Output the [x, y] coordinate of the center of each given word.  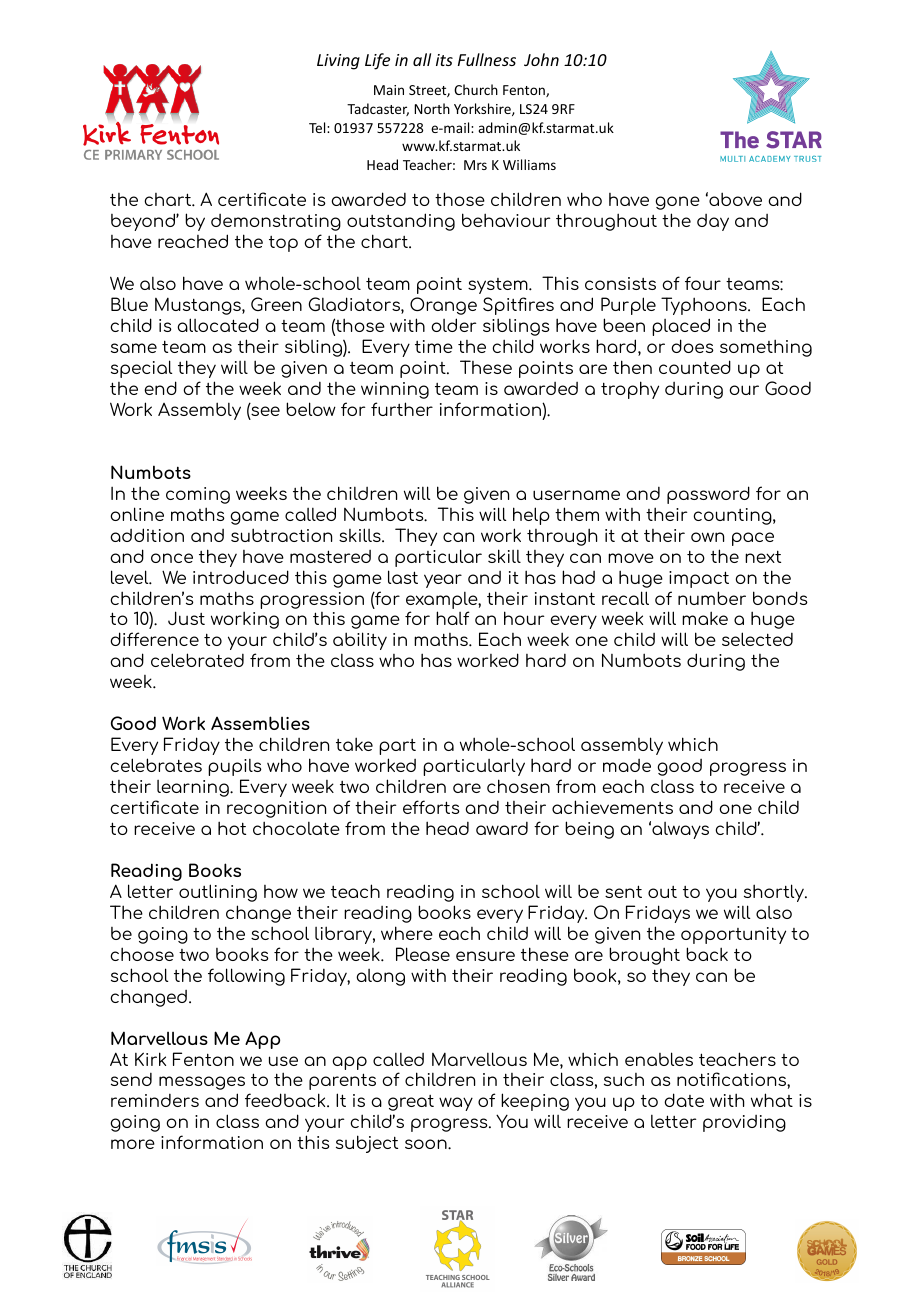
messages [202, 1083]
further [402, 409]
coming [198, 495]
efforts [431, 807]
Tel [318, 127]
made [627, 765]
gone [677, 203]
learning [194, 788]
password [708, 495]
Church [476, 89]
